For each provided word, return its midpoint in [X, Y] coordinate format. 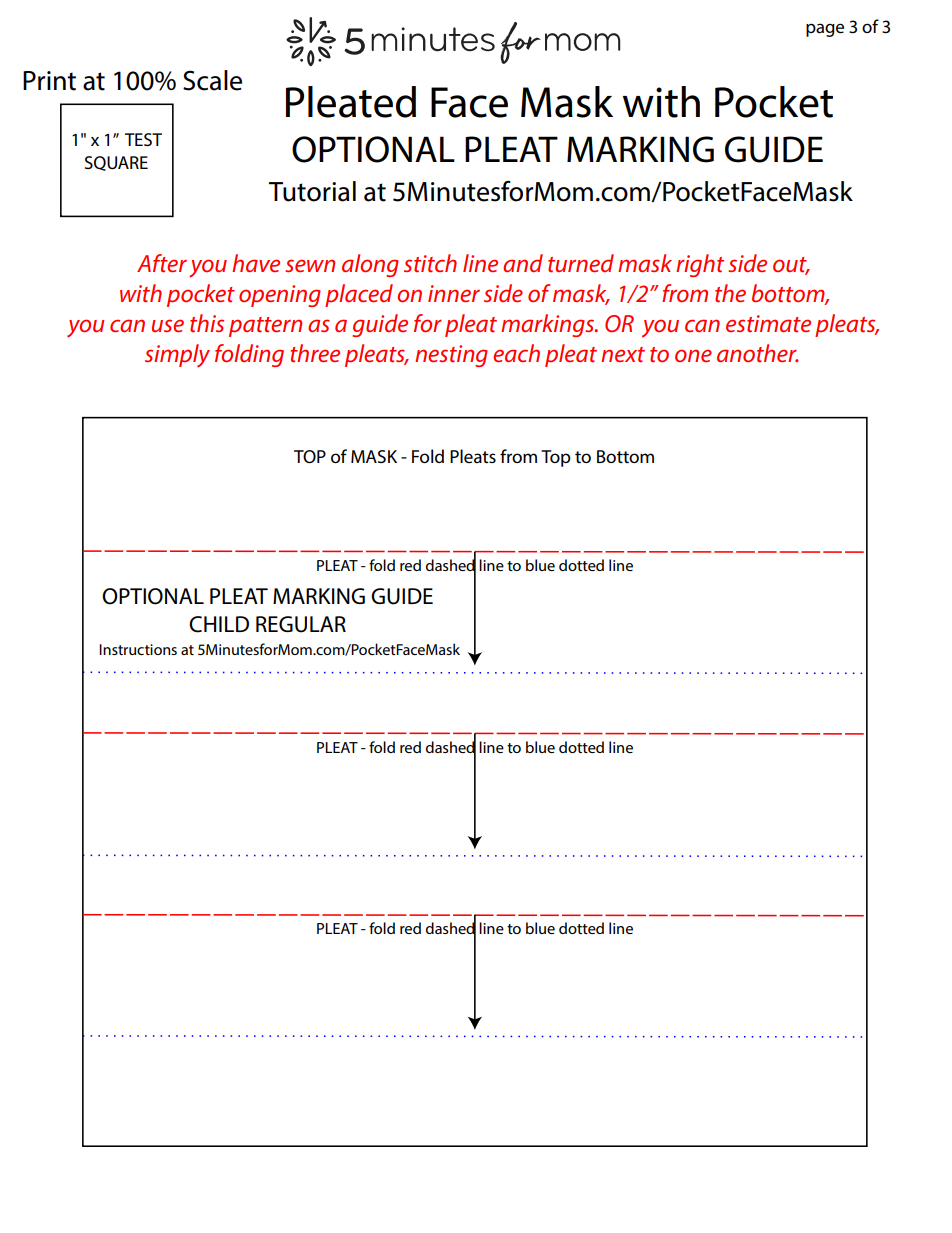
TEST [143, 139]
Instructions [138, 649]
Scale [212, 80]
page [825, 30]
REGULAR [301, 624]
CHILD [219, 624]
